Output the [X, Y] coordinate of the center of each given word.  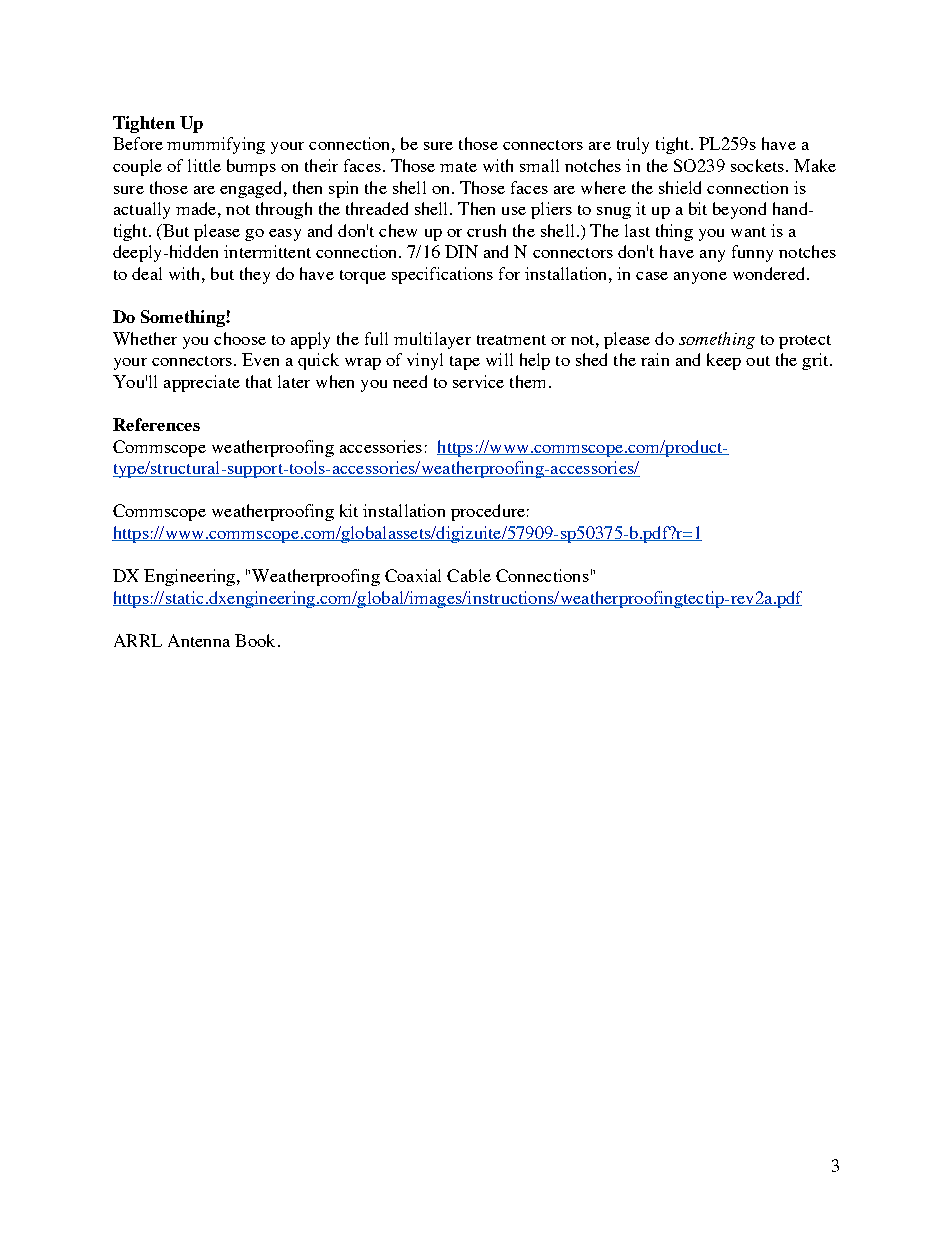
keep [724, 361]
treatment [511, 340]
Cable [469, 575]
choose [240, 338]
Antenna [199, 640]
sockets [757, 165]
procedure [488, 512]
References [156, 424]
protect [805, 342]
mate [458, 167]
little [204, 165]
